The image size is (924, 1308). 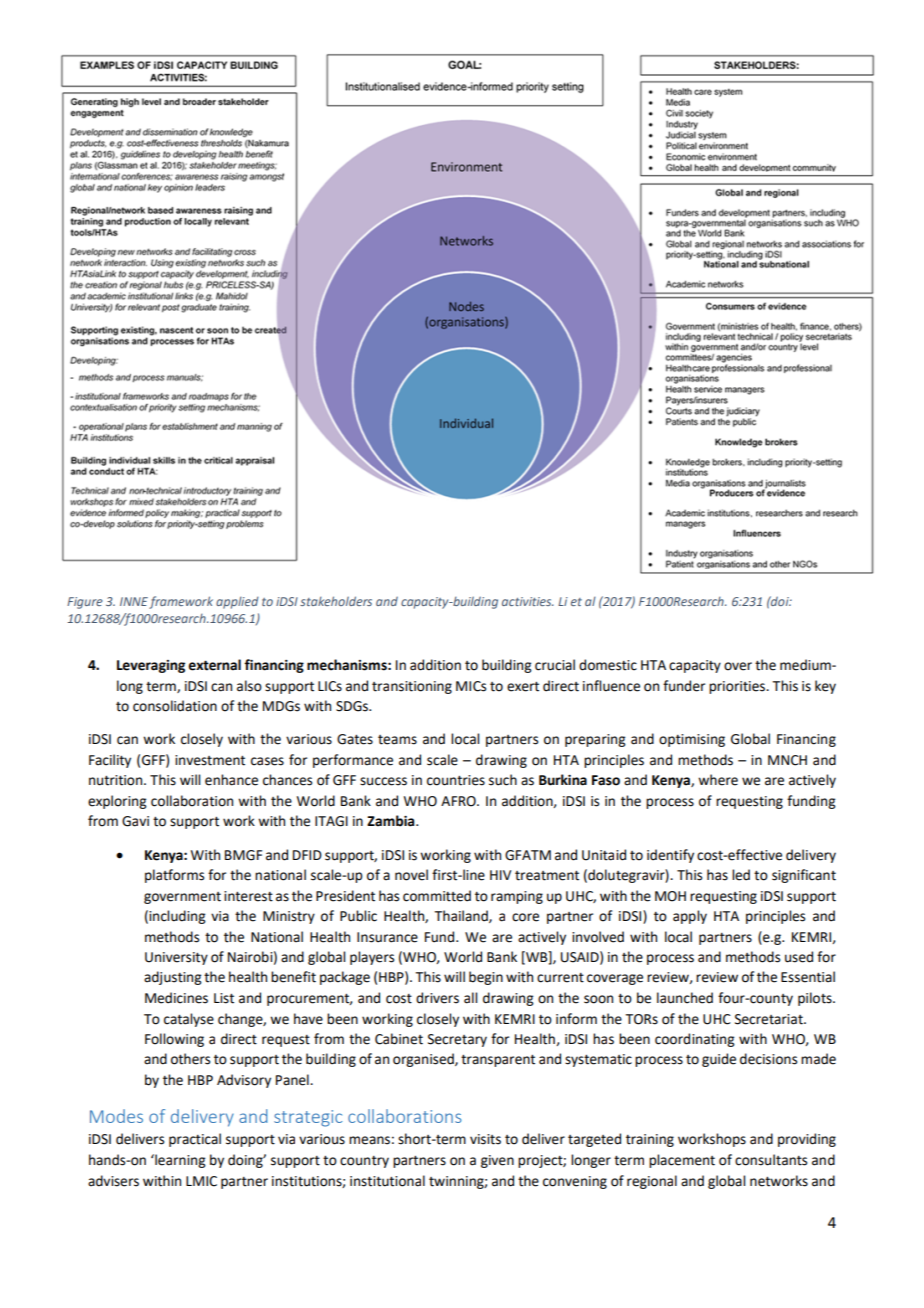 What do you see at coordinates (179, 1161) in the page?
I see `learning` at bounding box center [179, 1161].
